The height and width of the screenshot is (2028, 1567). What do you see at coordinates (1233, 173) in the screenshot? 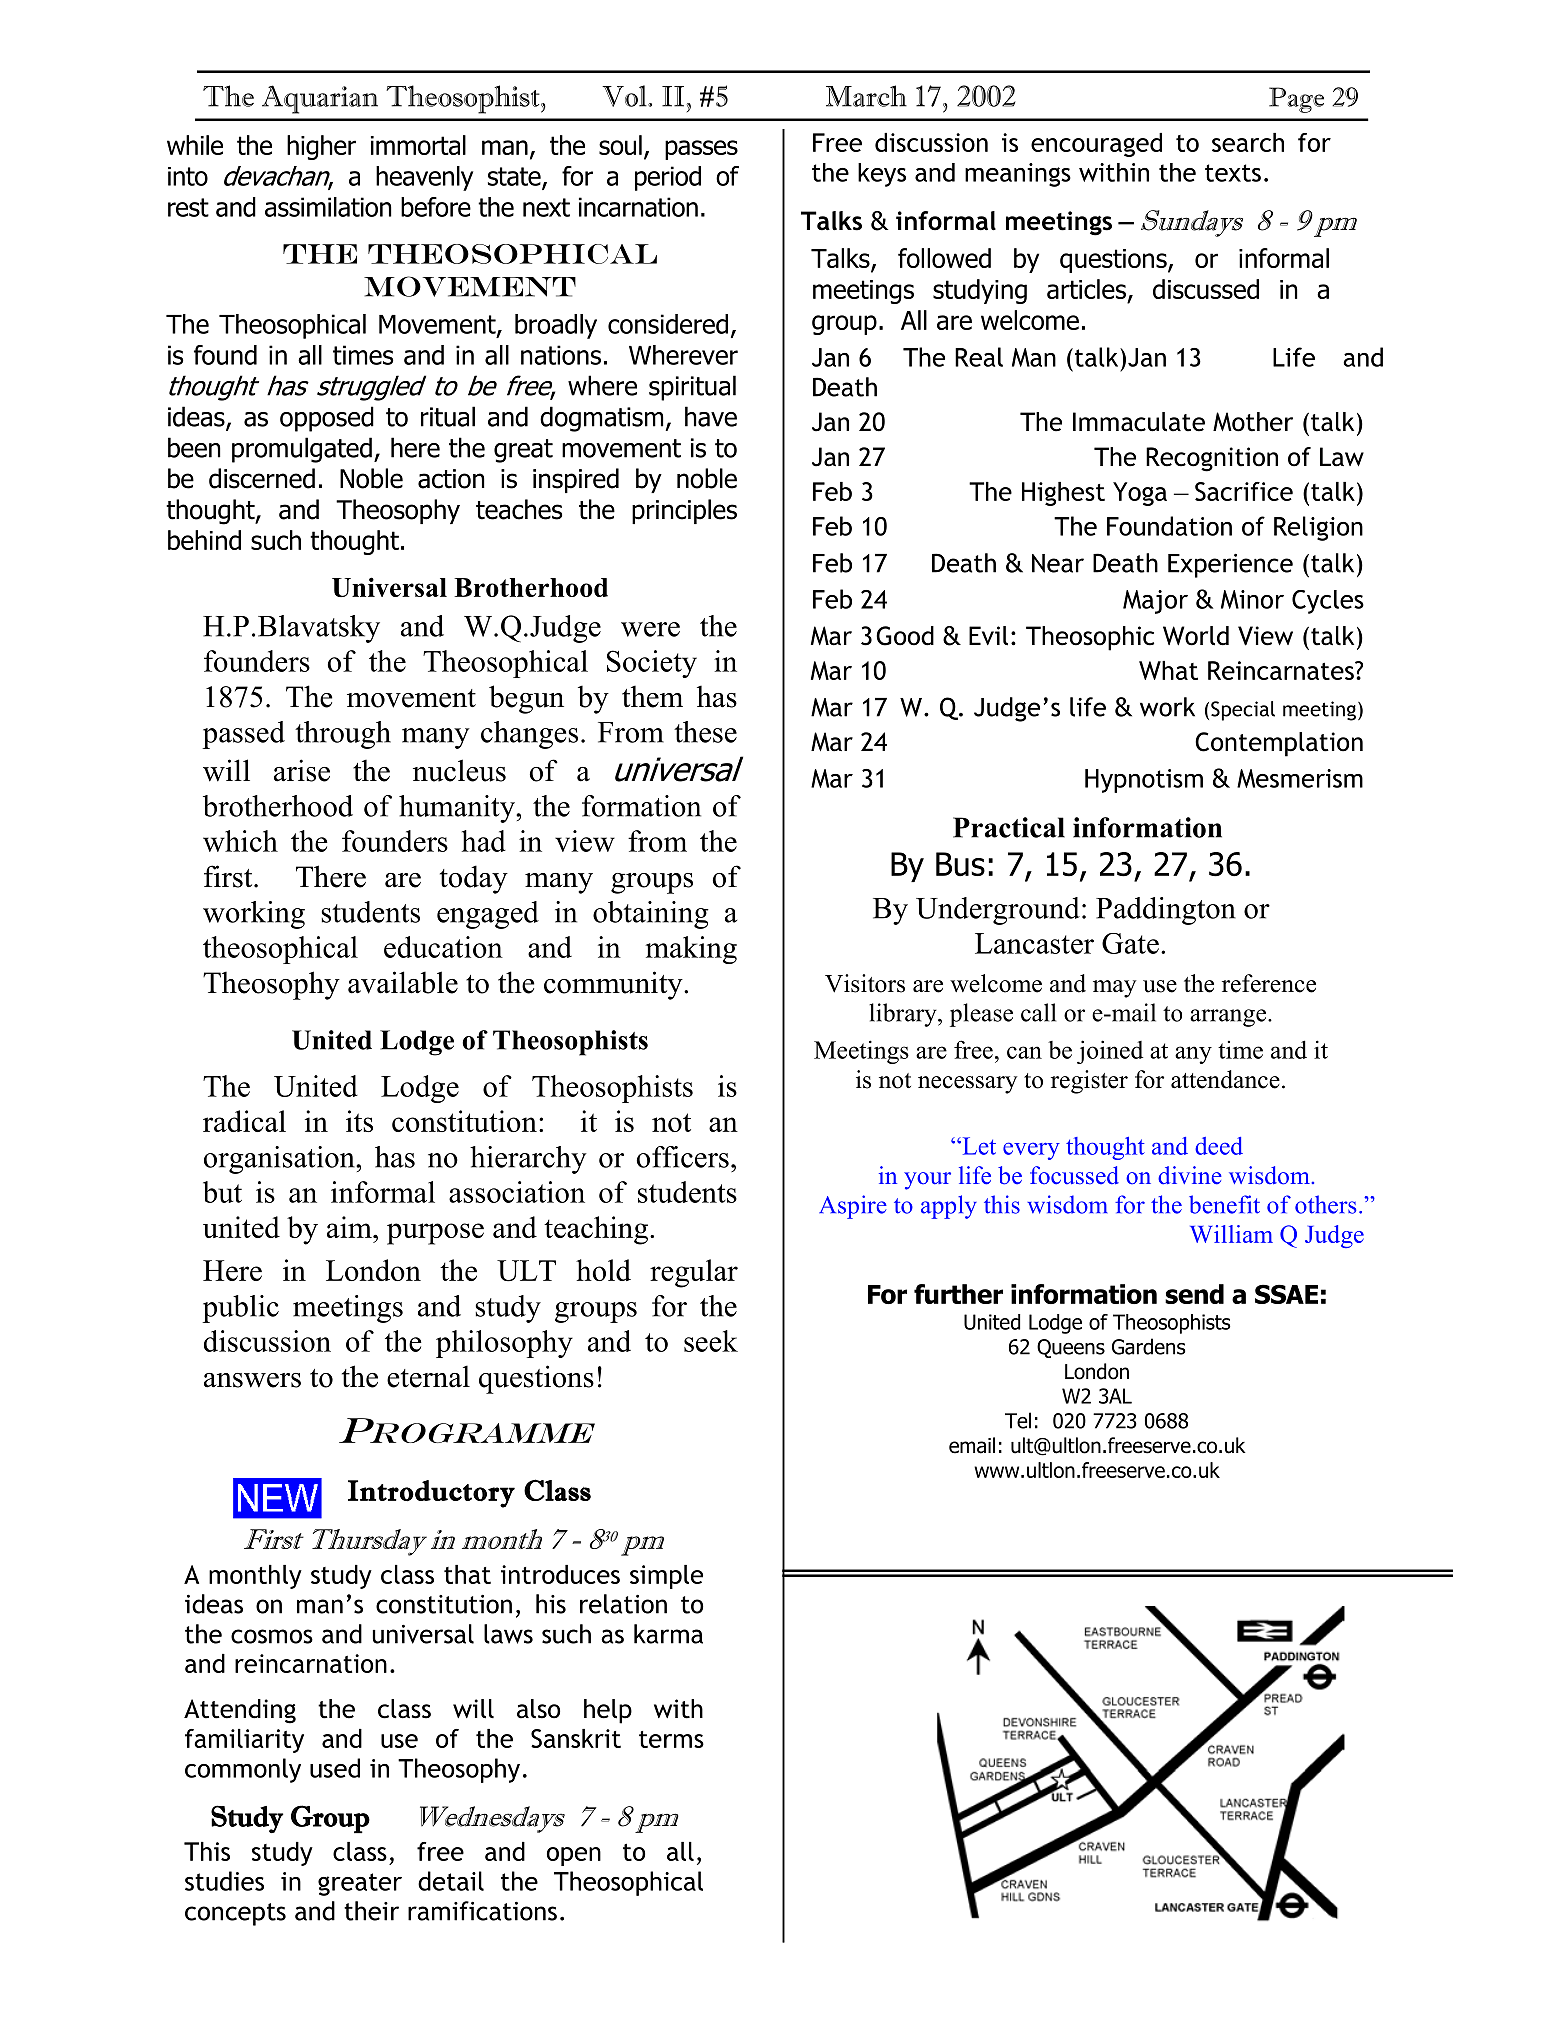
I see `texts` at bounding box center [1233, 173].
